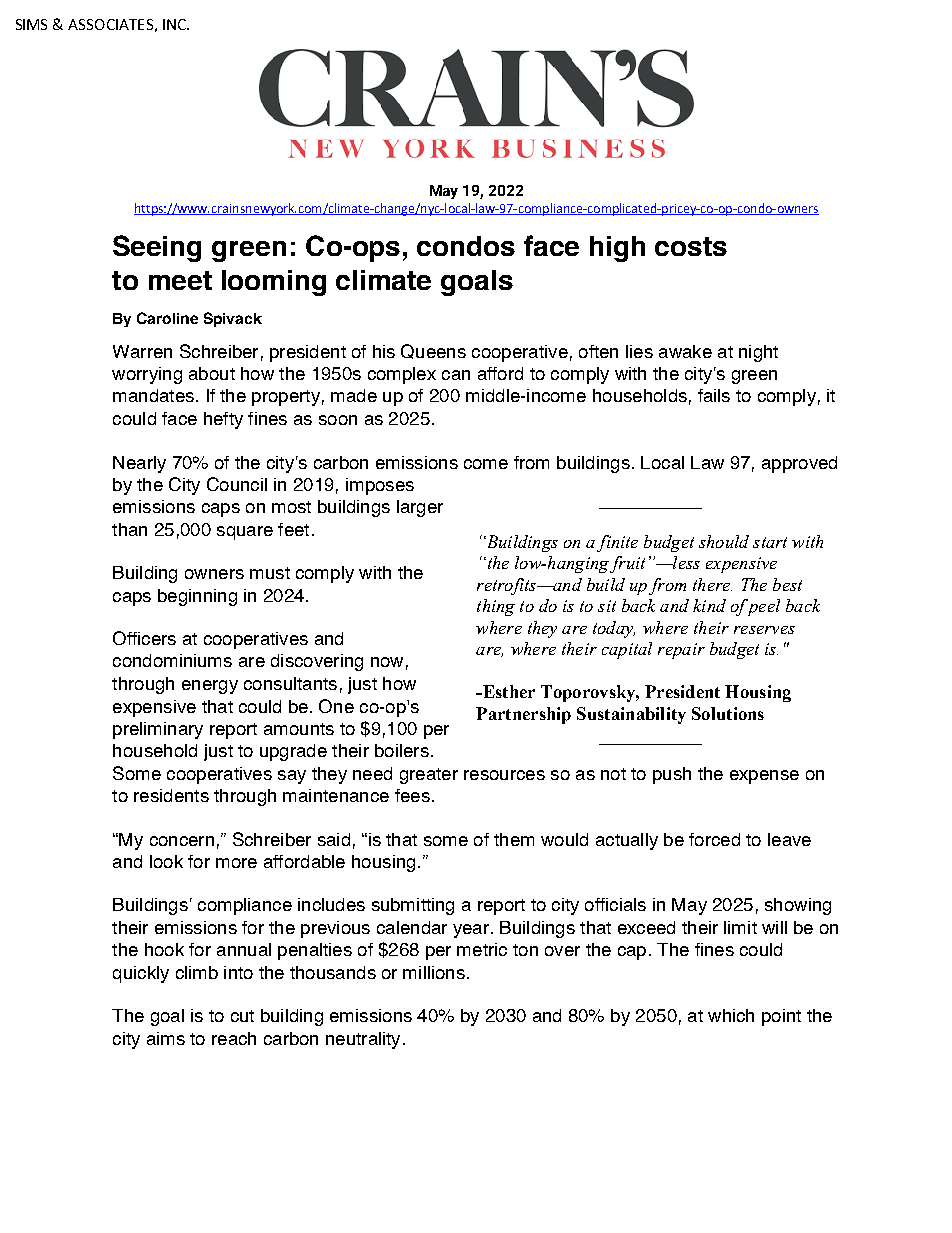  I want to click on millions, so click(434, 972).
